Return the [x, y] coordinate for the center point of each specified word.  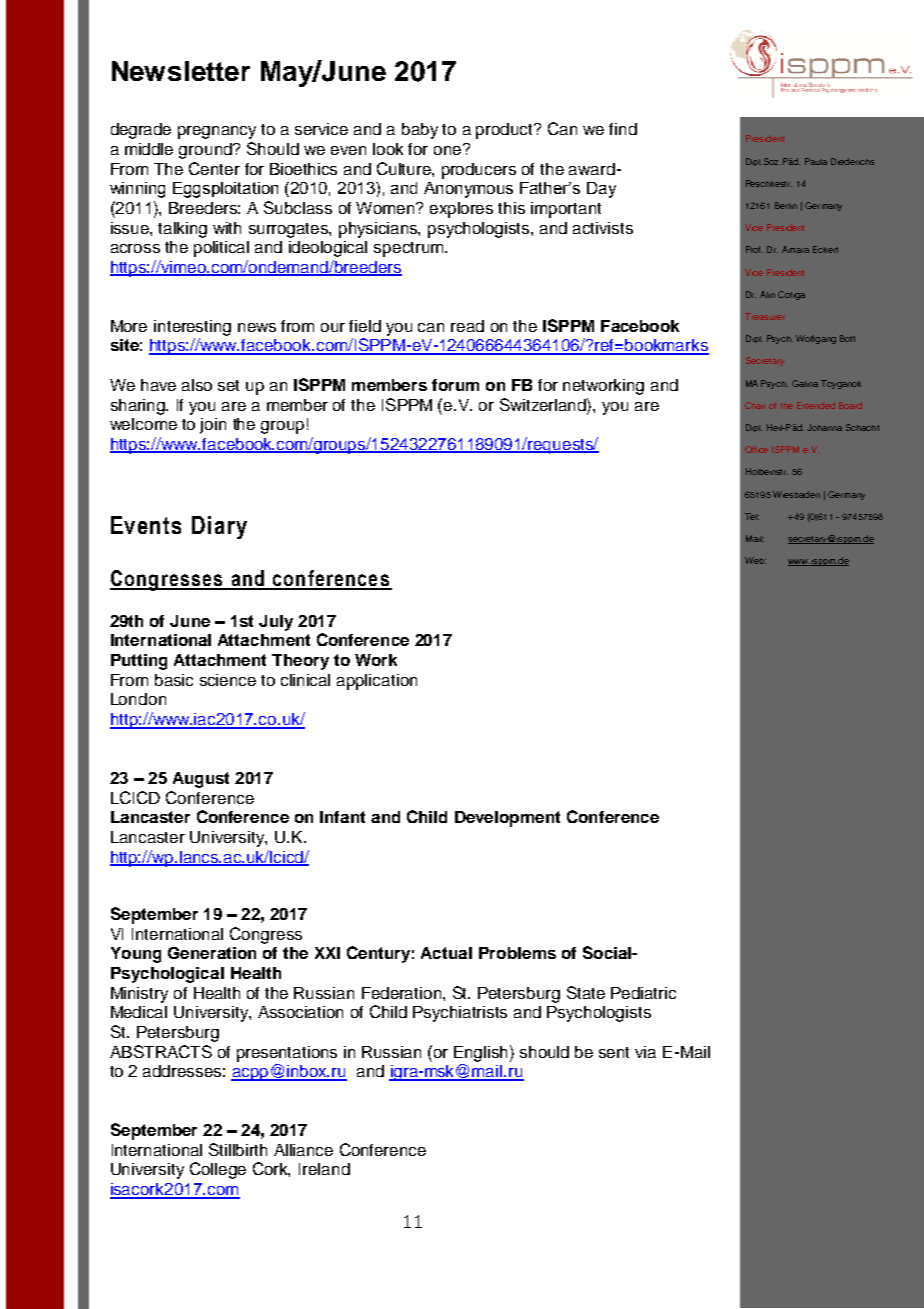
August [201, 780]
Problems [517, 953]
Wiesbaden [796, 494]
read [467, 326]
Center [214, 168]
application [377, 682]
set [228, 385]
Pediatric [643, 993]
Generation [212, 953]
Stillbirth [238, 1149]
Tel [752, 516]
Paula [816, 161]
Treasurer [765, 316]
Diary [219, 527]
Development [507, 819]
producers [479, 171]
